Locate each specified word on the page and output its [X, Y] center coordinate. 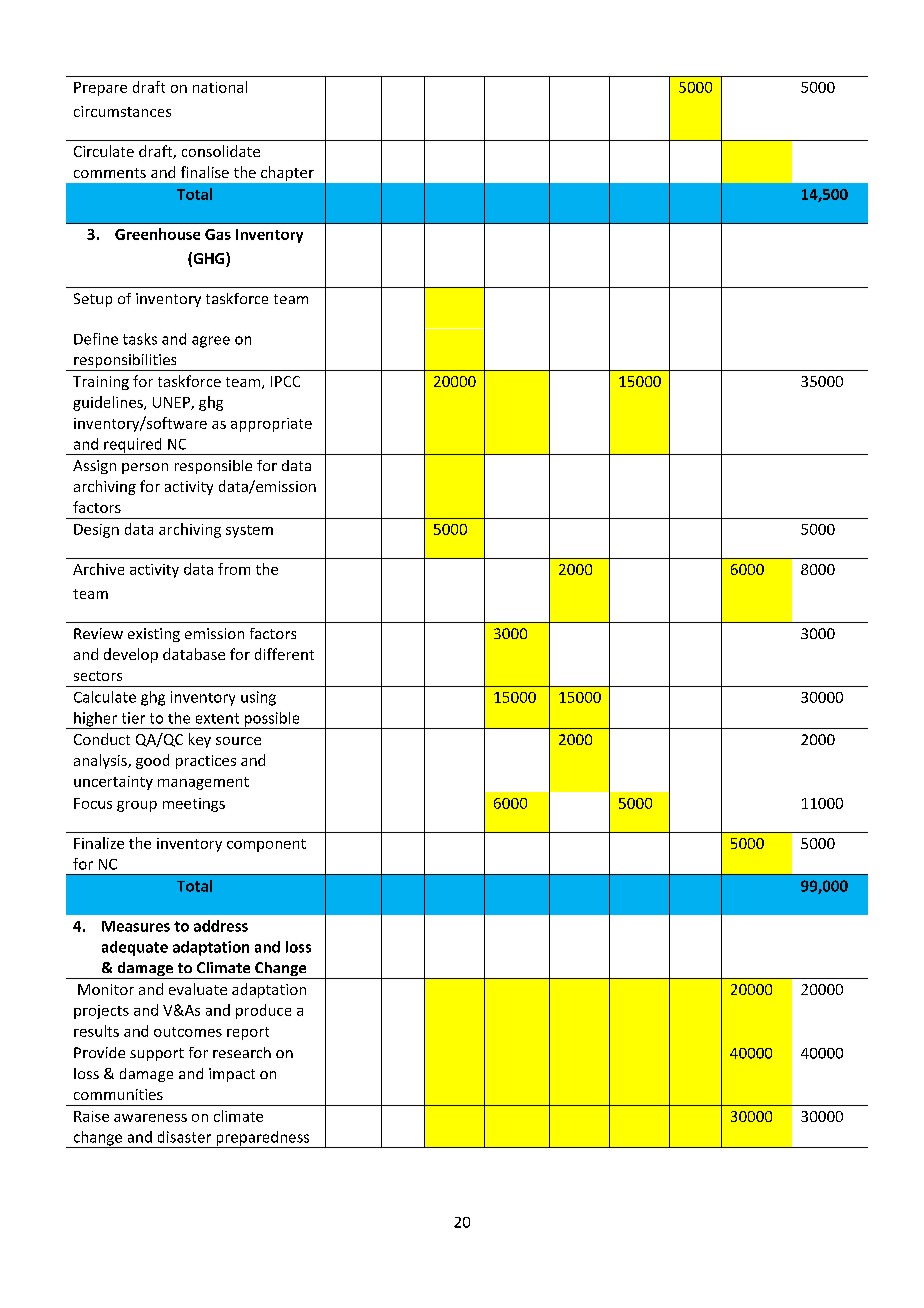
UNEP [172, 403]
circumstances [122, 111]
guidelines [109, 403]
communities [118, 1094]
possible [272, 720]
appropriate [271, 425]
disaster [184, 1137]
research [242, 1052]
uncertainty [113, 783]
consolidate [221, 151]
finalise [205, 172]
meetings [194, 805]
